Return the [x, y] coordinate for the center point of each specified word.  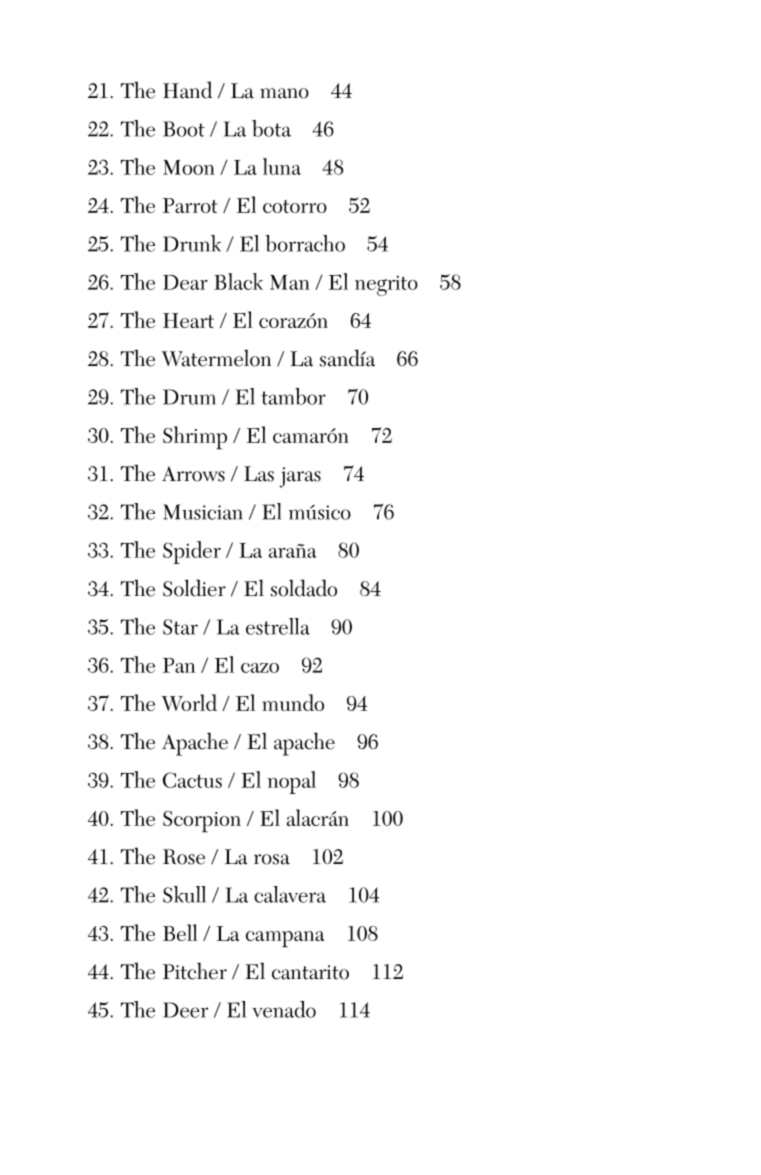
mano [284, 93]
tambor [293, 396]
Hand [187, 90]
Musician [203, 512]
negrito [386, 285]
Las [259, 474]
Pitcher [195, 971]
